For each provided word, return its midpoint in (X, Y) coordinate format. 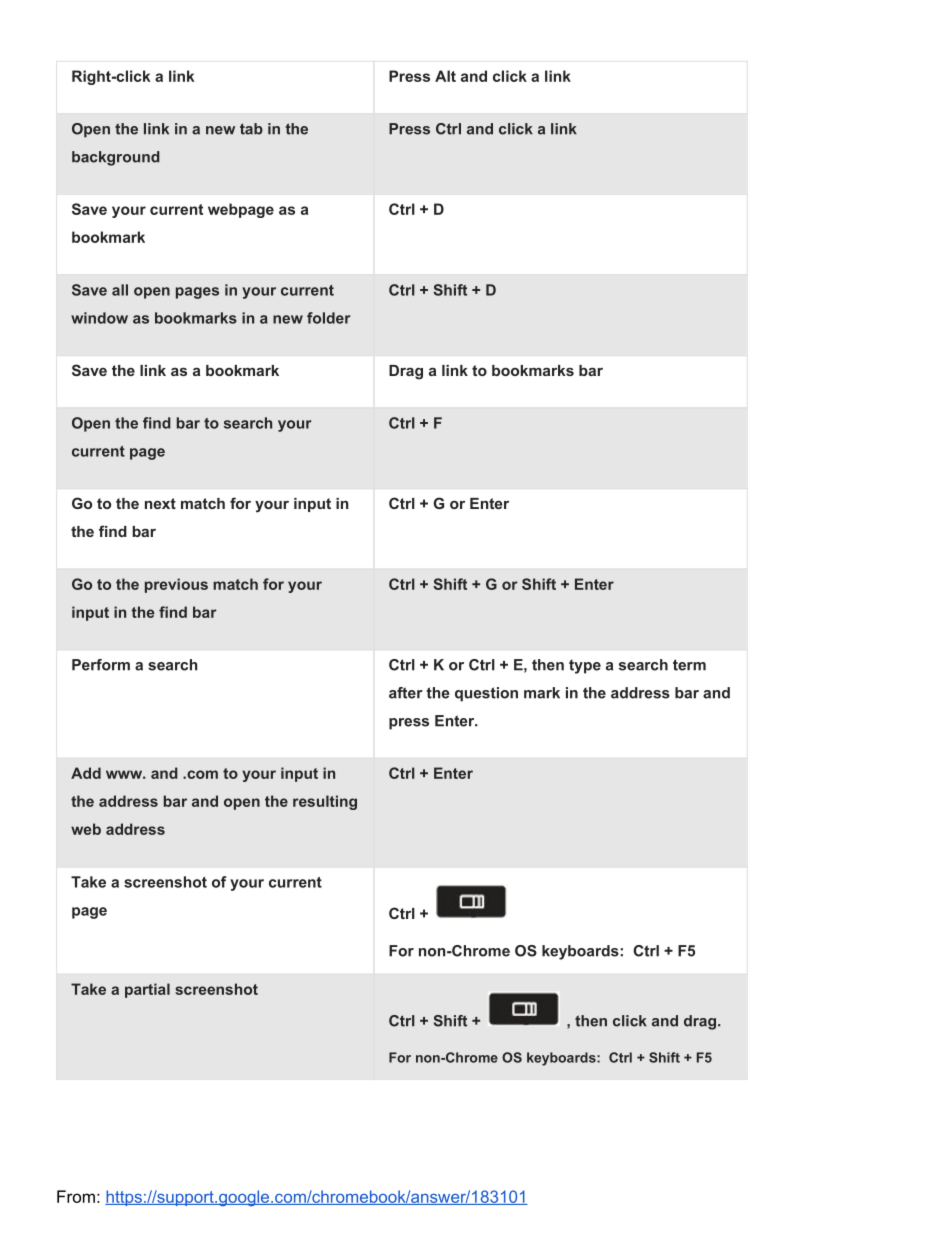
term (689, 665)
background (116, 158)
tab (251, 129)
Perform (101, 665)
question (486, 694)
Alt (445, 76)
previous (176, 585)
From (76, 1196)
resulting (325, 802)
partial (147, 990)
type (585, 667)
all (120, 290)
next (160, 503)
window (99, 318)
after (406, 693)
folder (328, 318)
